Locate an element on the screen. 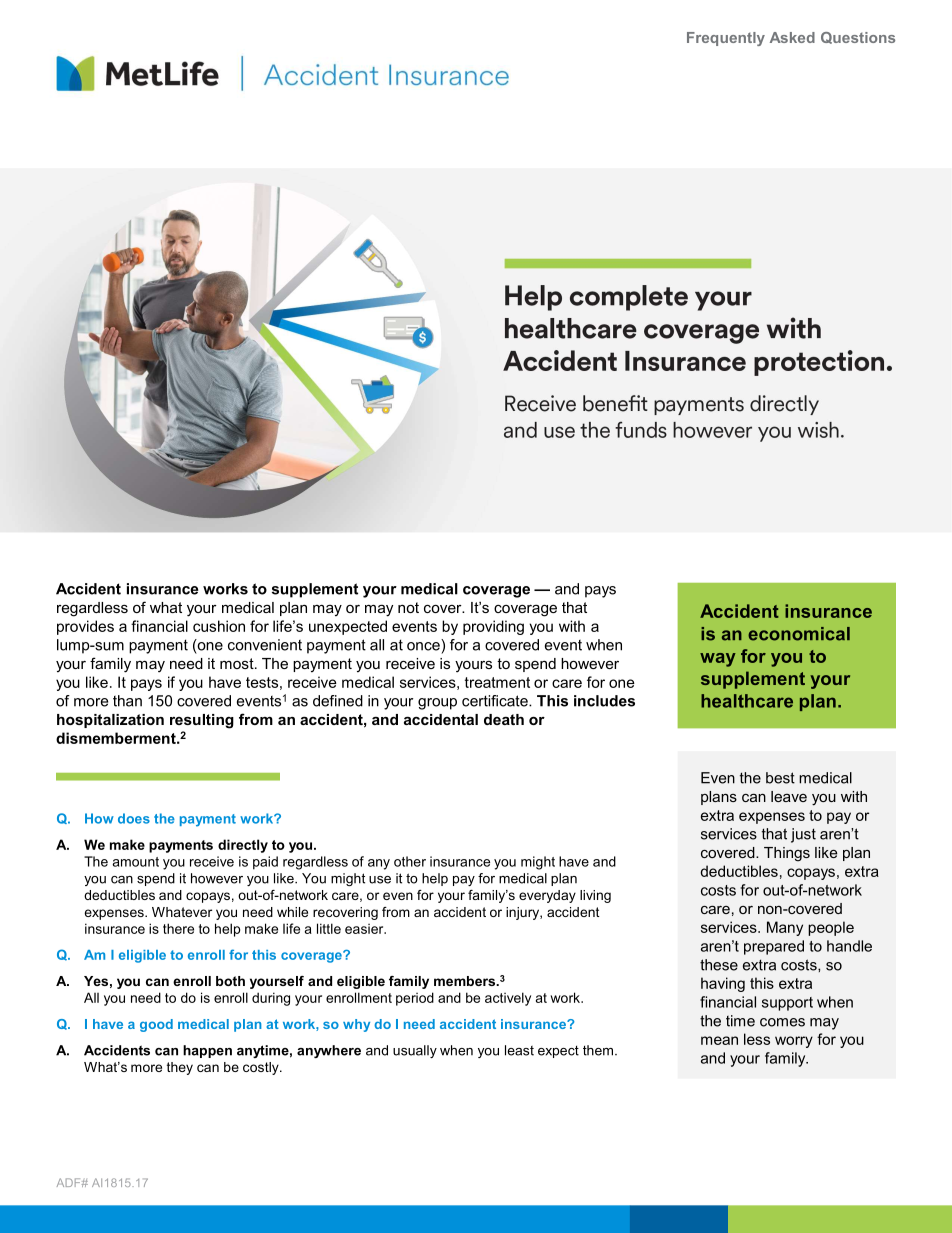 This screenshot has width=952, height=1233. most is located at coordinates (238, 663).
